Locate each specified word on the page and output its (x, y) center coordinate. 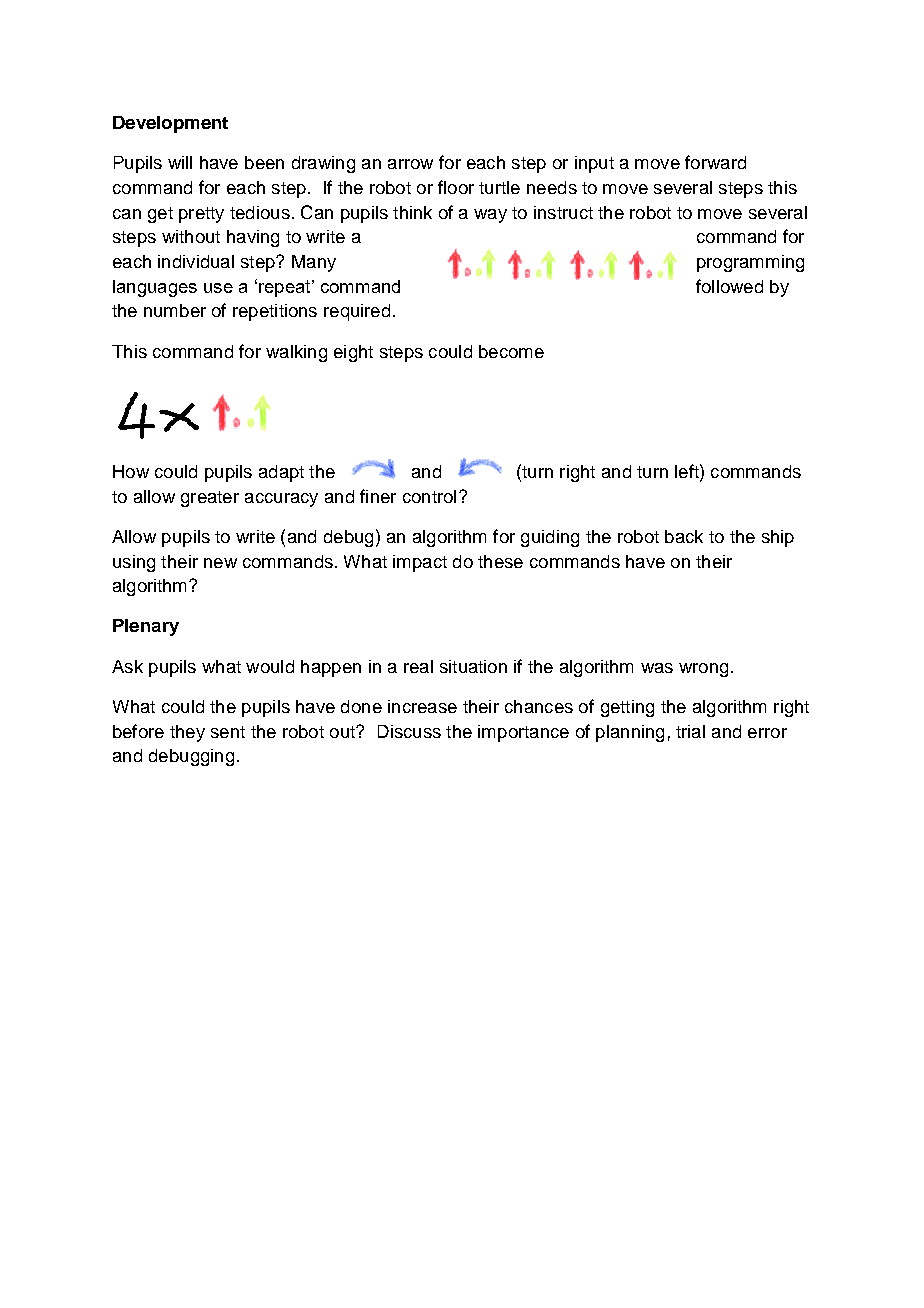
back (684, 536)
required (357, 312)
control (429, 496)
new (220, 563)
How (131, 471)
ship (778, 538)
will (180, 162)
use (218, 288)
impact (420, 563)
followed (729, 286)
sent (228, 732)
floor (456, 187)
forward (715, 162)
